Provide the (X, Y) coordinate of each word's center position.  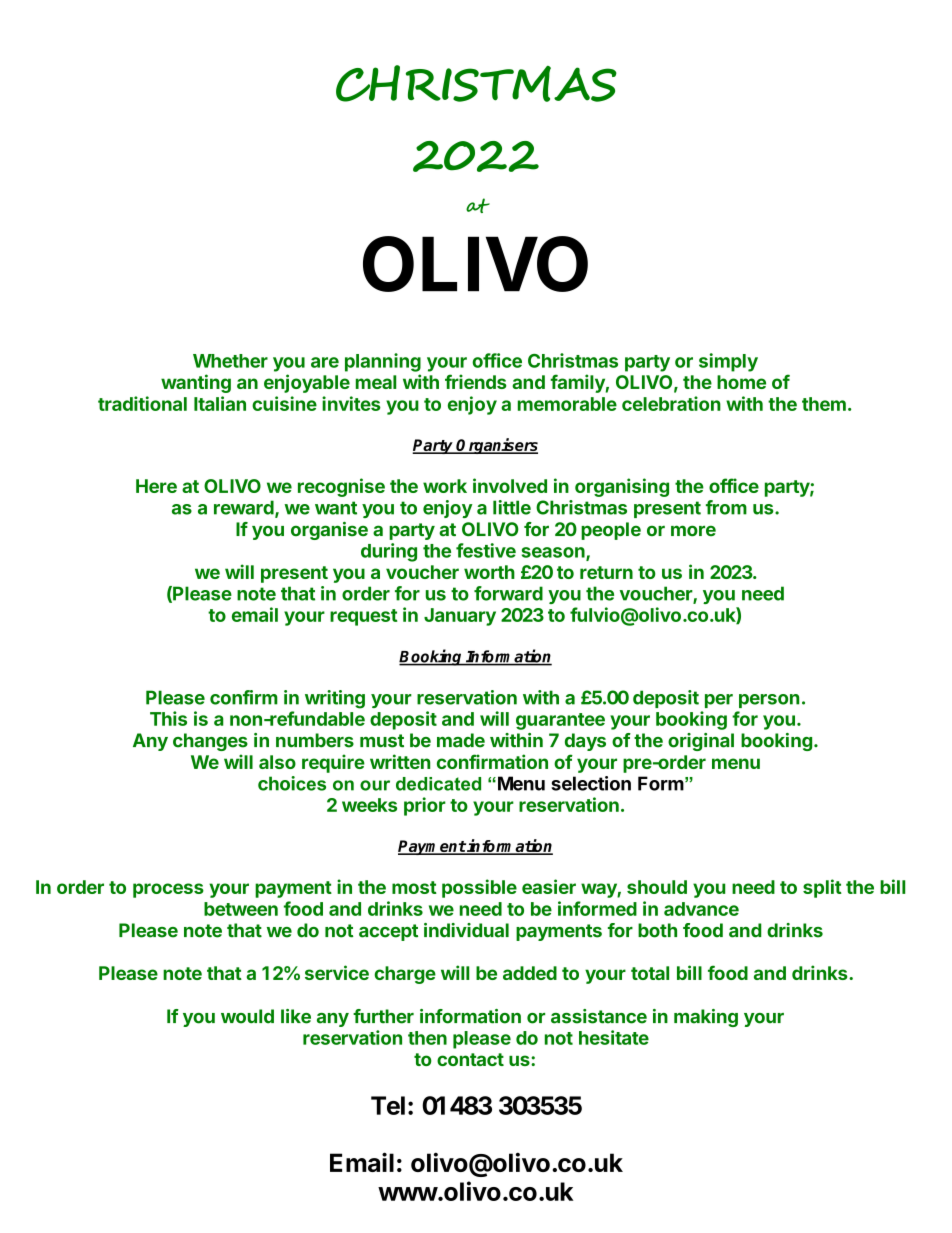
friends (476, 381)
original (701, 742)
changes (210, 742)
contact (470, 1059)
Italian (220, 403)
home (741, 382)
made (461, 740)
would (247, 1016)
